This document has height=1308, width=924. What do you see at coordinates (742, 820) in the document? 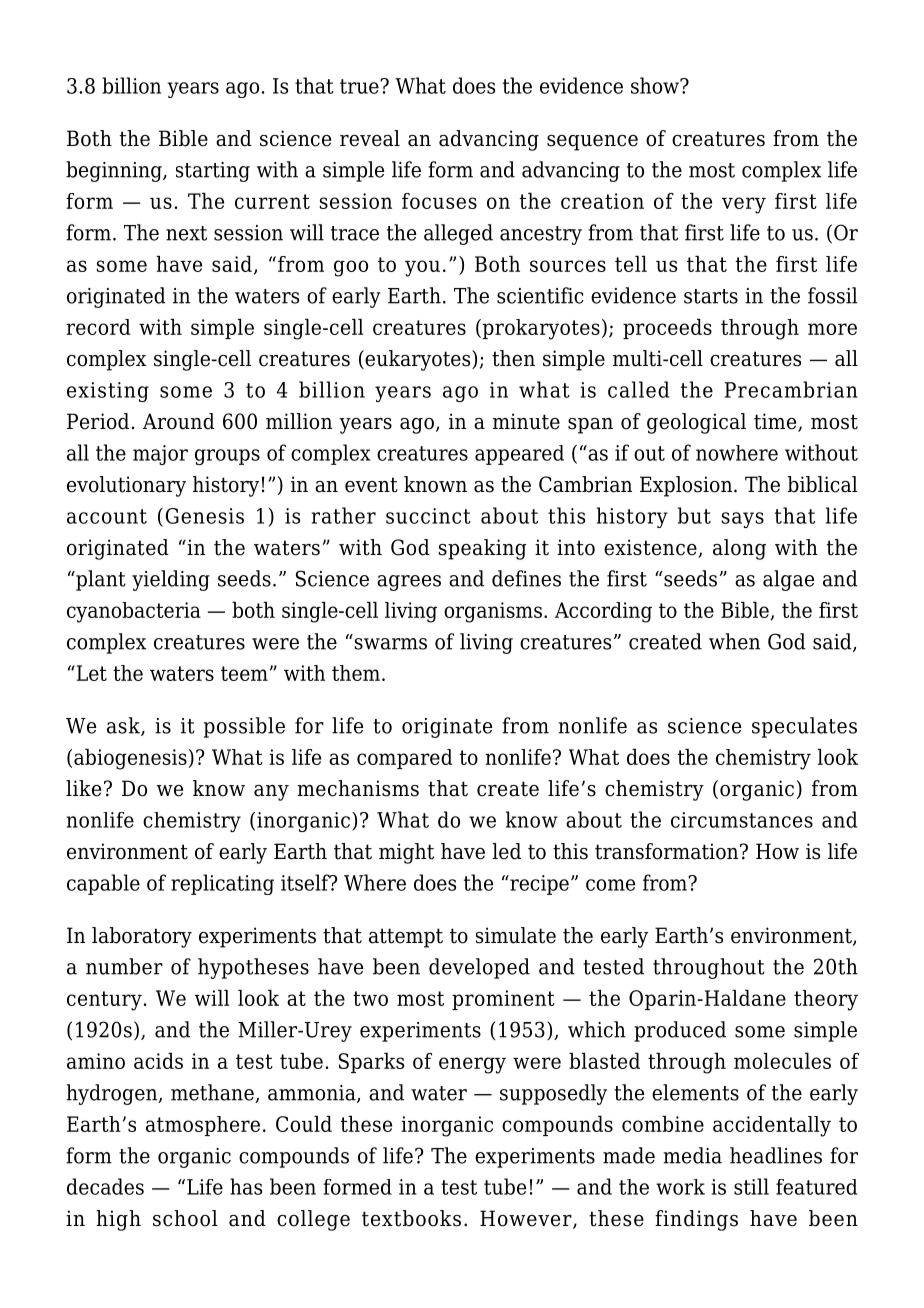
I see `circumstances` at bounding box center [742, 820].
